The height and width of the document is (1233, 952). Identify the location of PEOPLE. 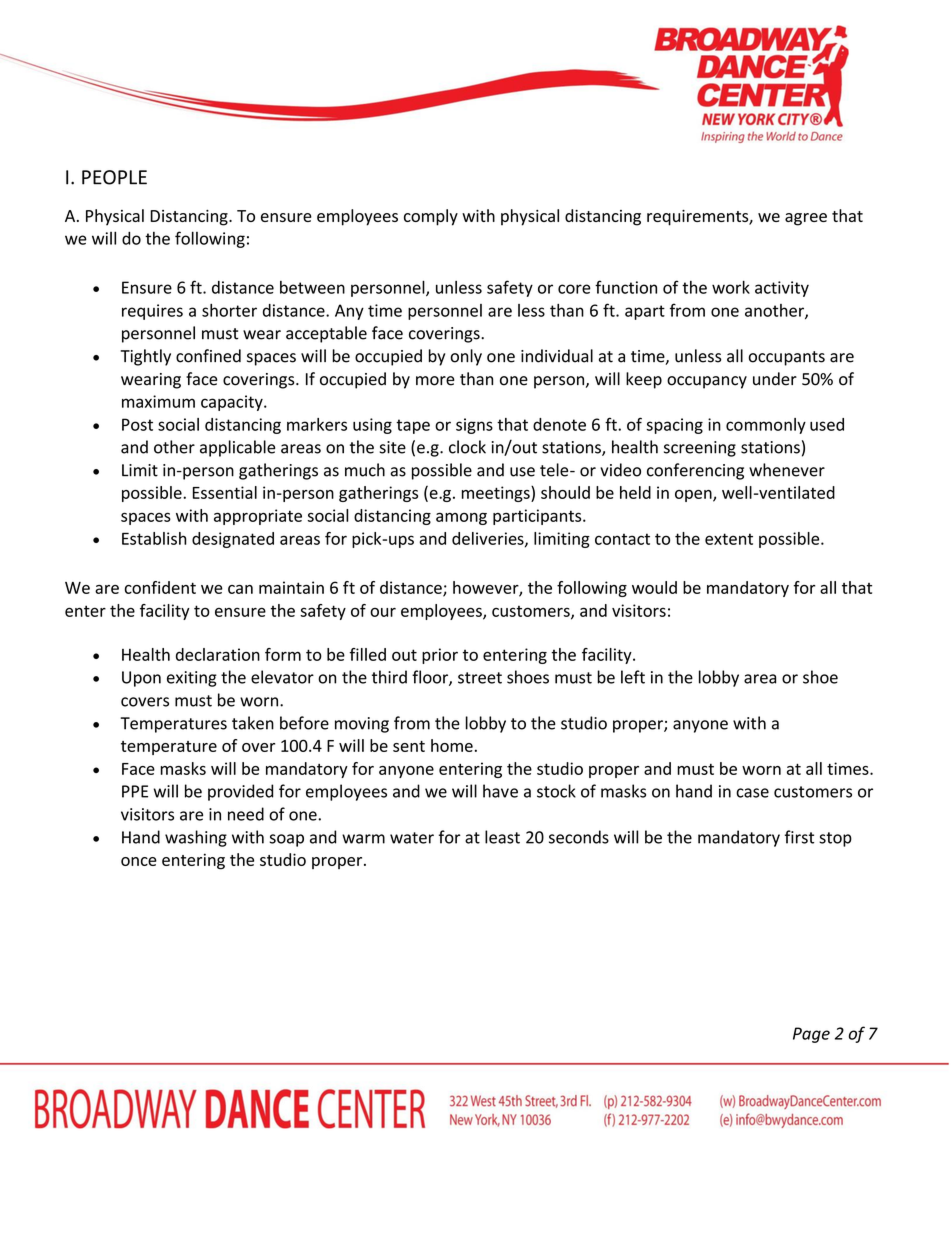
(114, 177).
